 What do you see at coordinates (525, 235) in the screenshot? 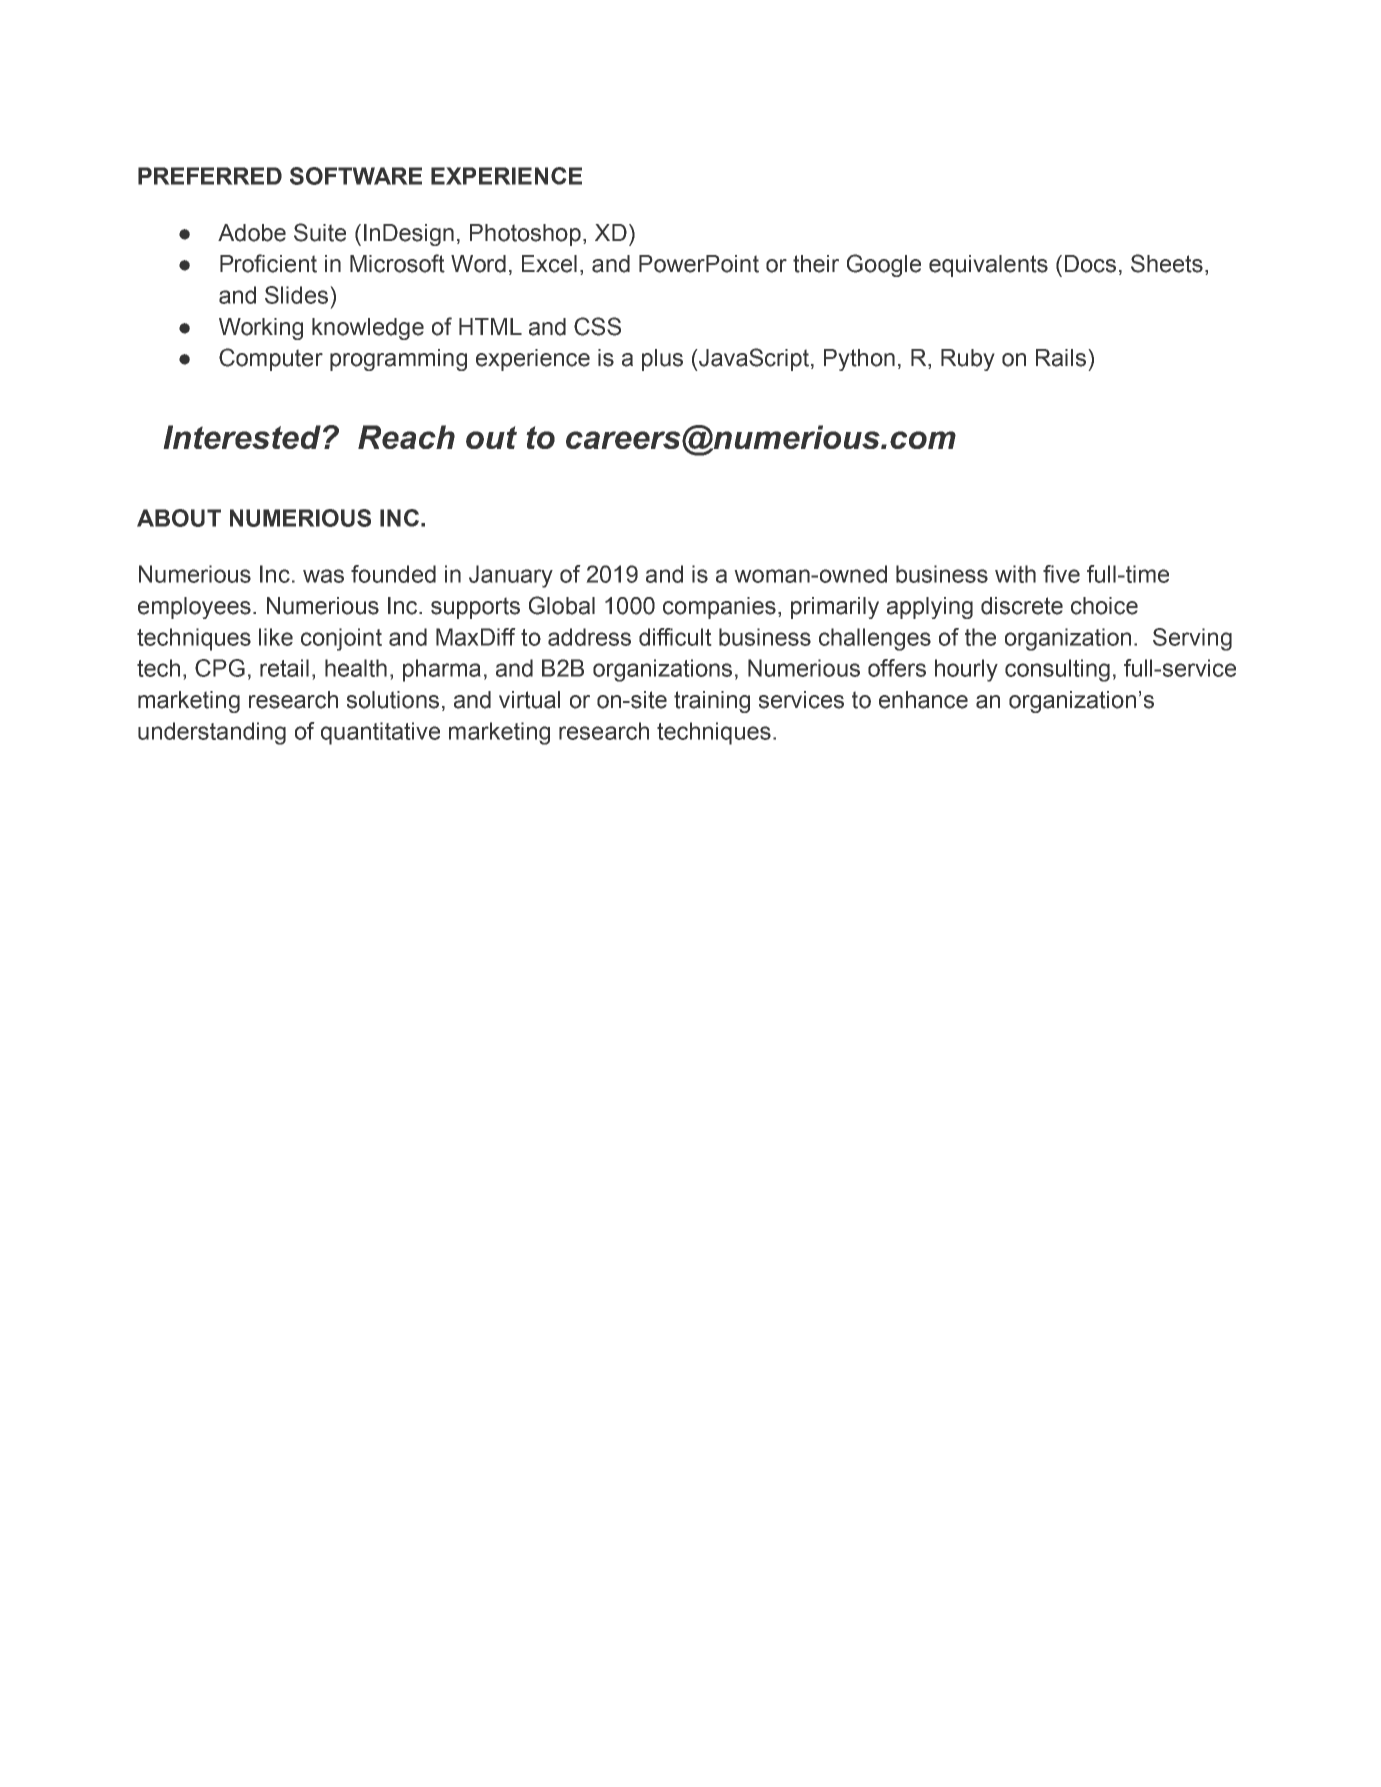
I see `Photoshop` at bounding box center [525, 235].
